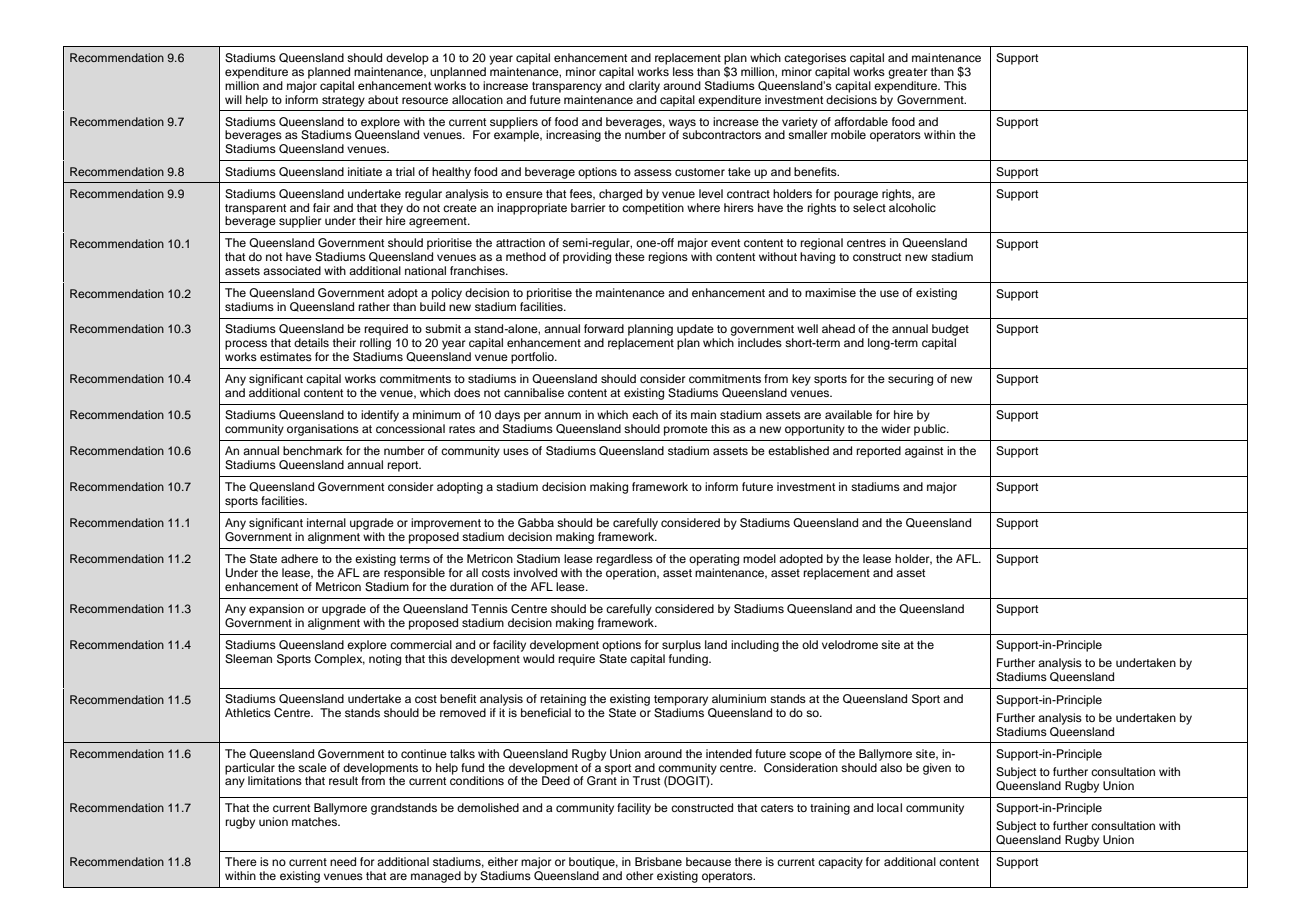  I want to click on about, so click(383, 99).
